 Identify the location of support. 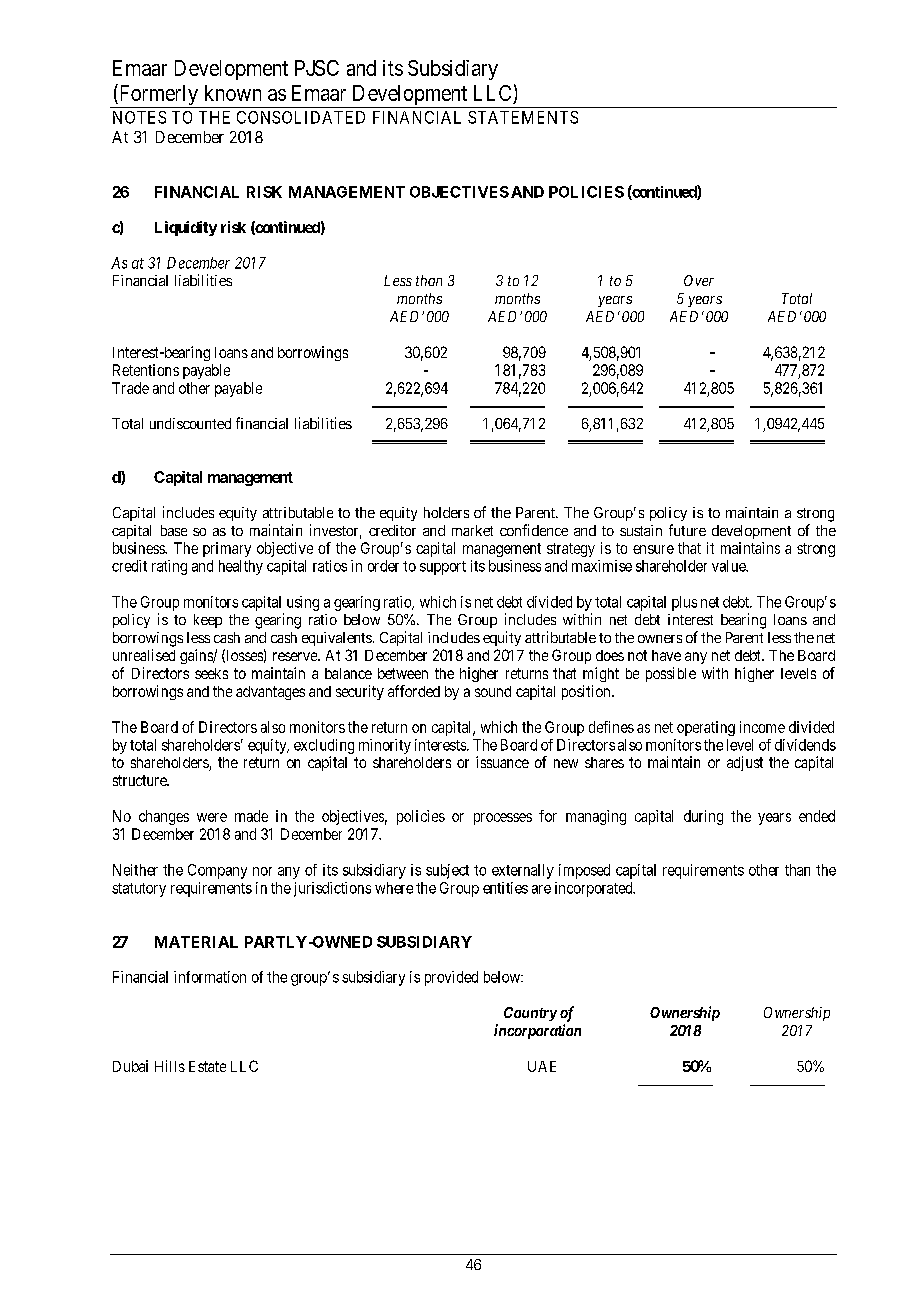
(443, 568).
